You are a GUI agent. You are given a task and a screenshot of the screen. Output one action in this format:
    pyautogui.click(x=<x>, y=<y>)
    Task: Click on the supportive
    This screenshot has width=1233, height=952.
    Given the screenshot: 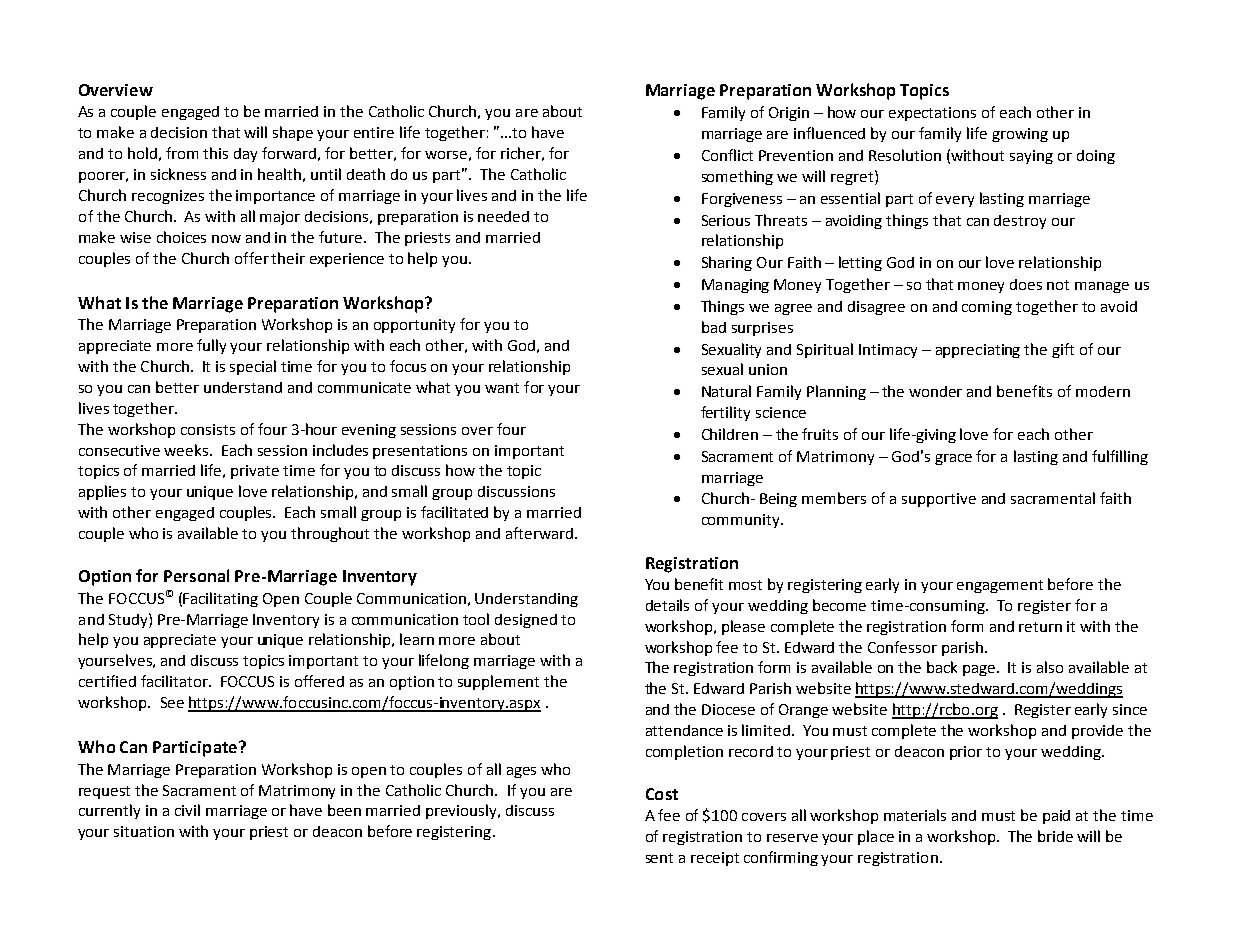 What is the action you would take?
    pyautogui.click(x=939, y=500)
